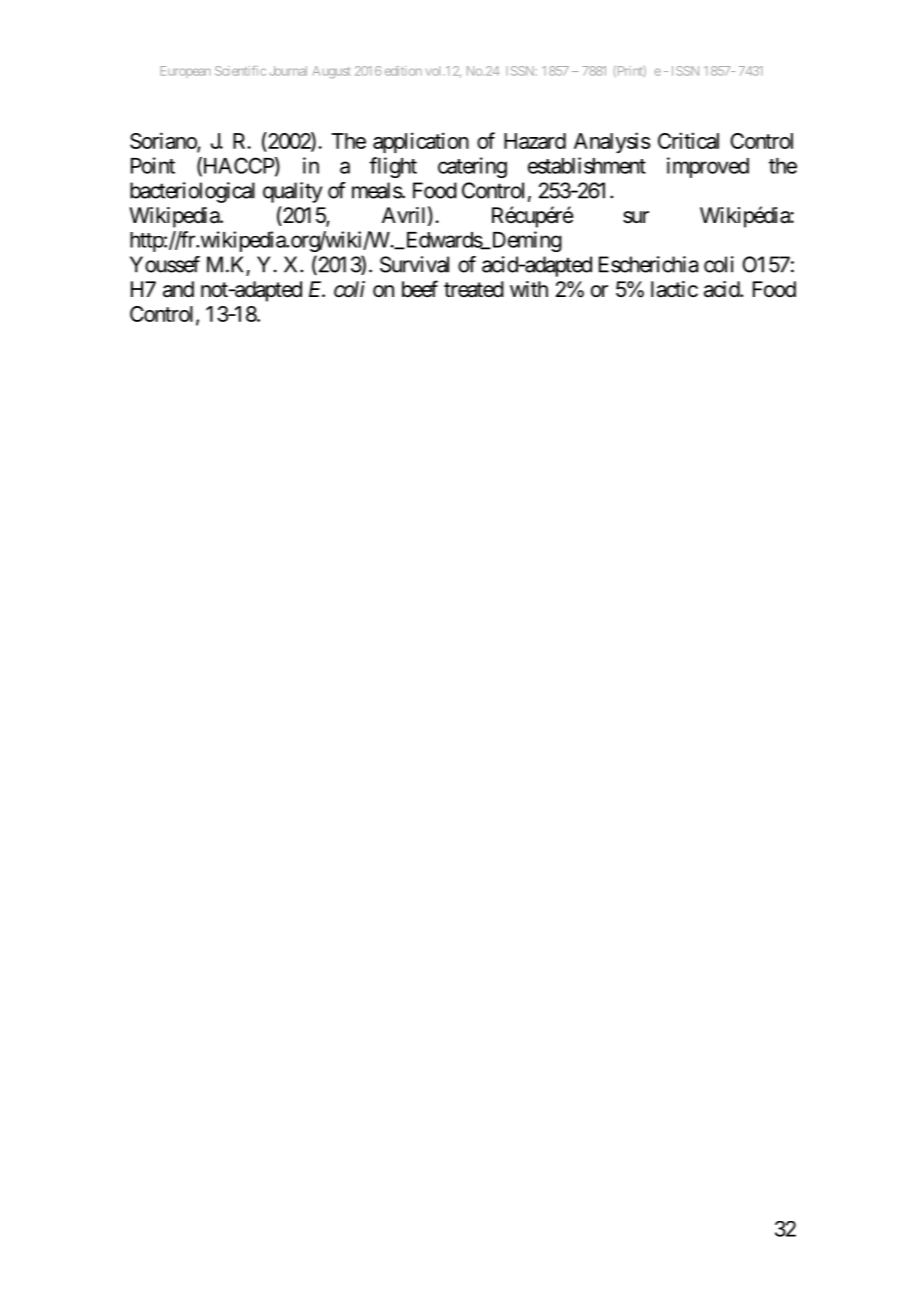  Describe the element at coordinates (403, 71) in the document. I see `edition` at that location.
